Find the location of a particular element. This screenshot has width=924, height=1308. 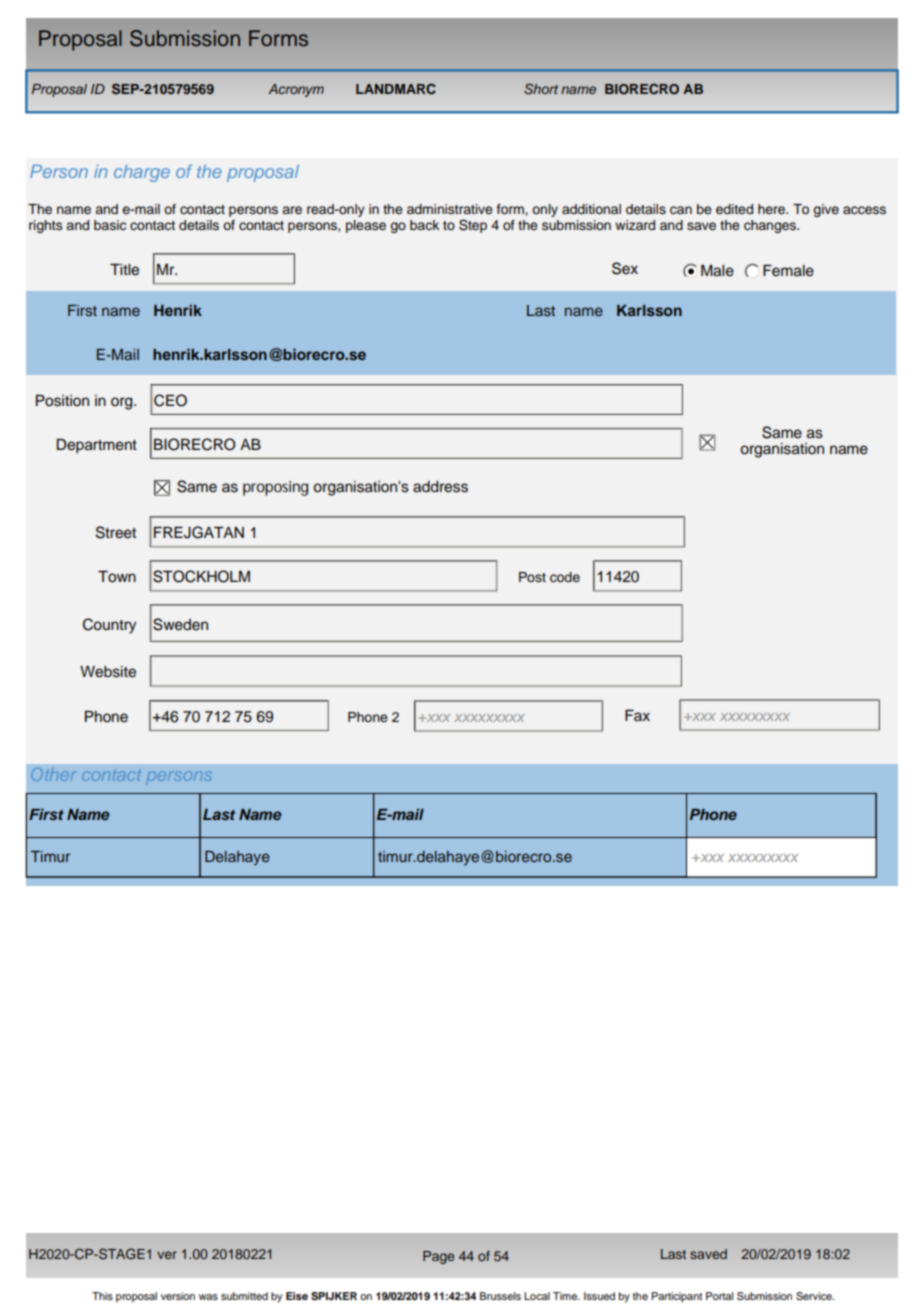

Page is located at coordinates (438, 1257).
